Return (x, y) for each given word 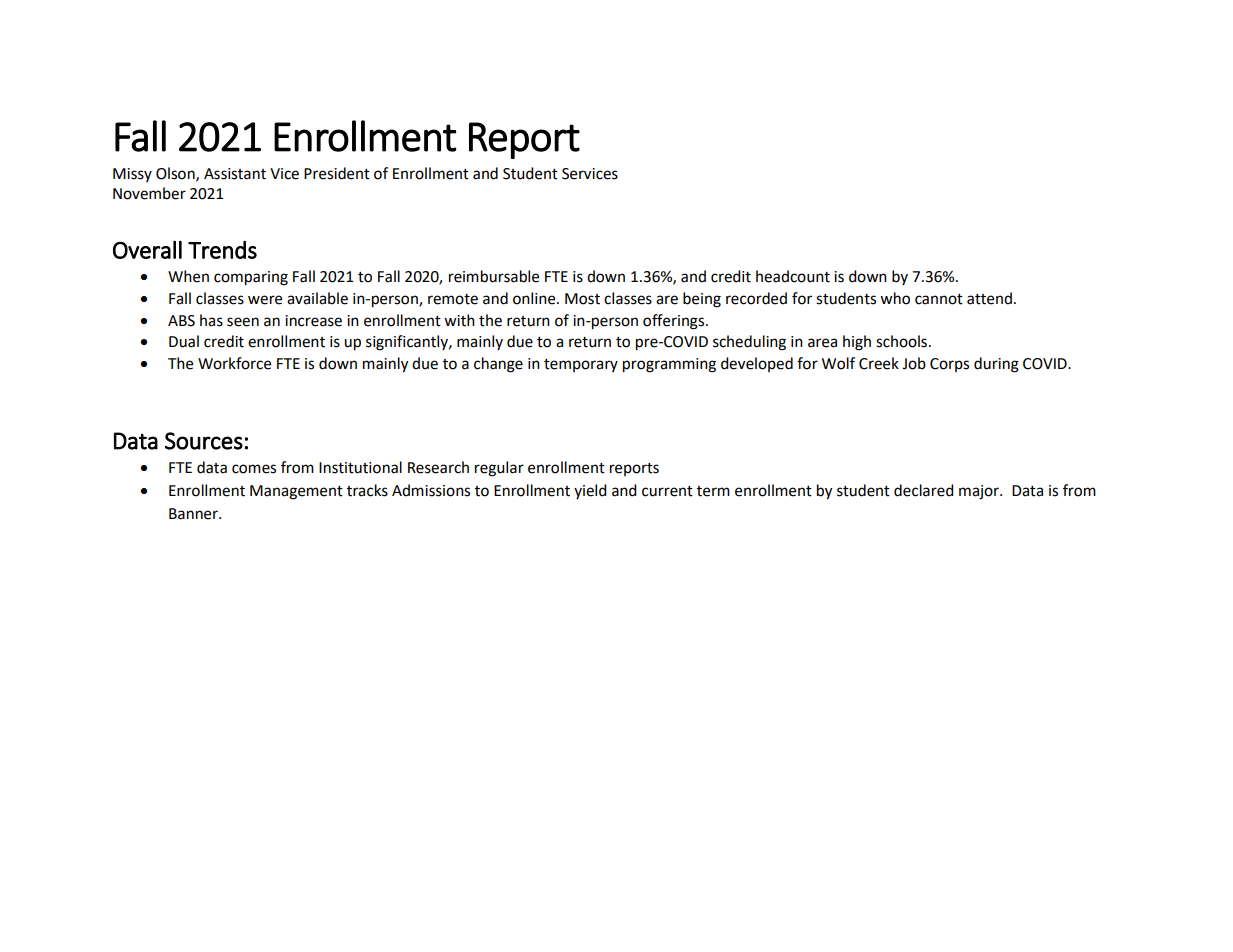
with (459, 320)
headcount (793, 276)
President (337, 173)
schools (901, 341)
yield (590, 491)
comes (254, 469)
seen (243, 322)
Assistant (235, 174)
